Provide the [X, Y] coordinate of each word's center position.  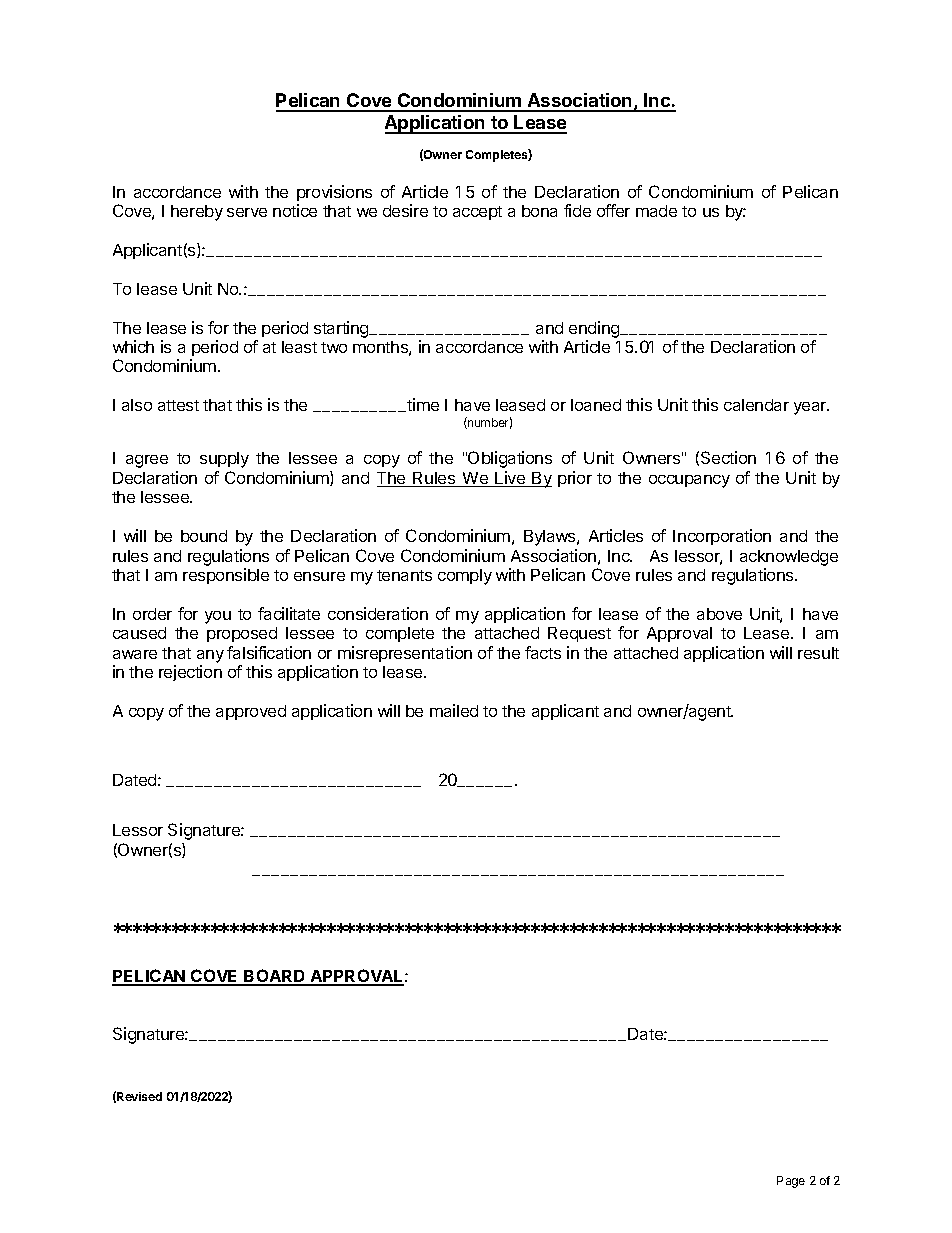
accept [477, 213]
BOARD [275, 977]
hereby [197, 213]
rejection [190, 673]
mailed [454, 710]
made [656, 211]
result [818, 653]
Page [791, 1182]
